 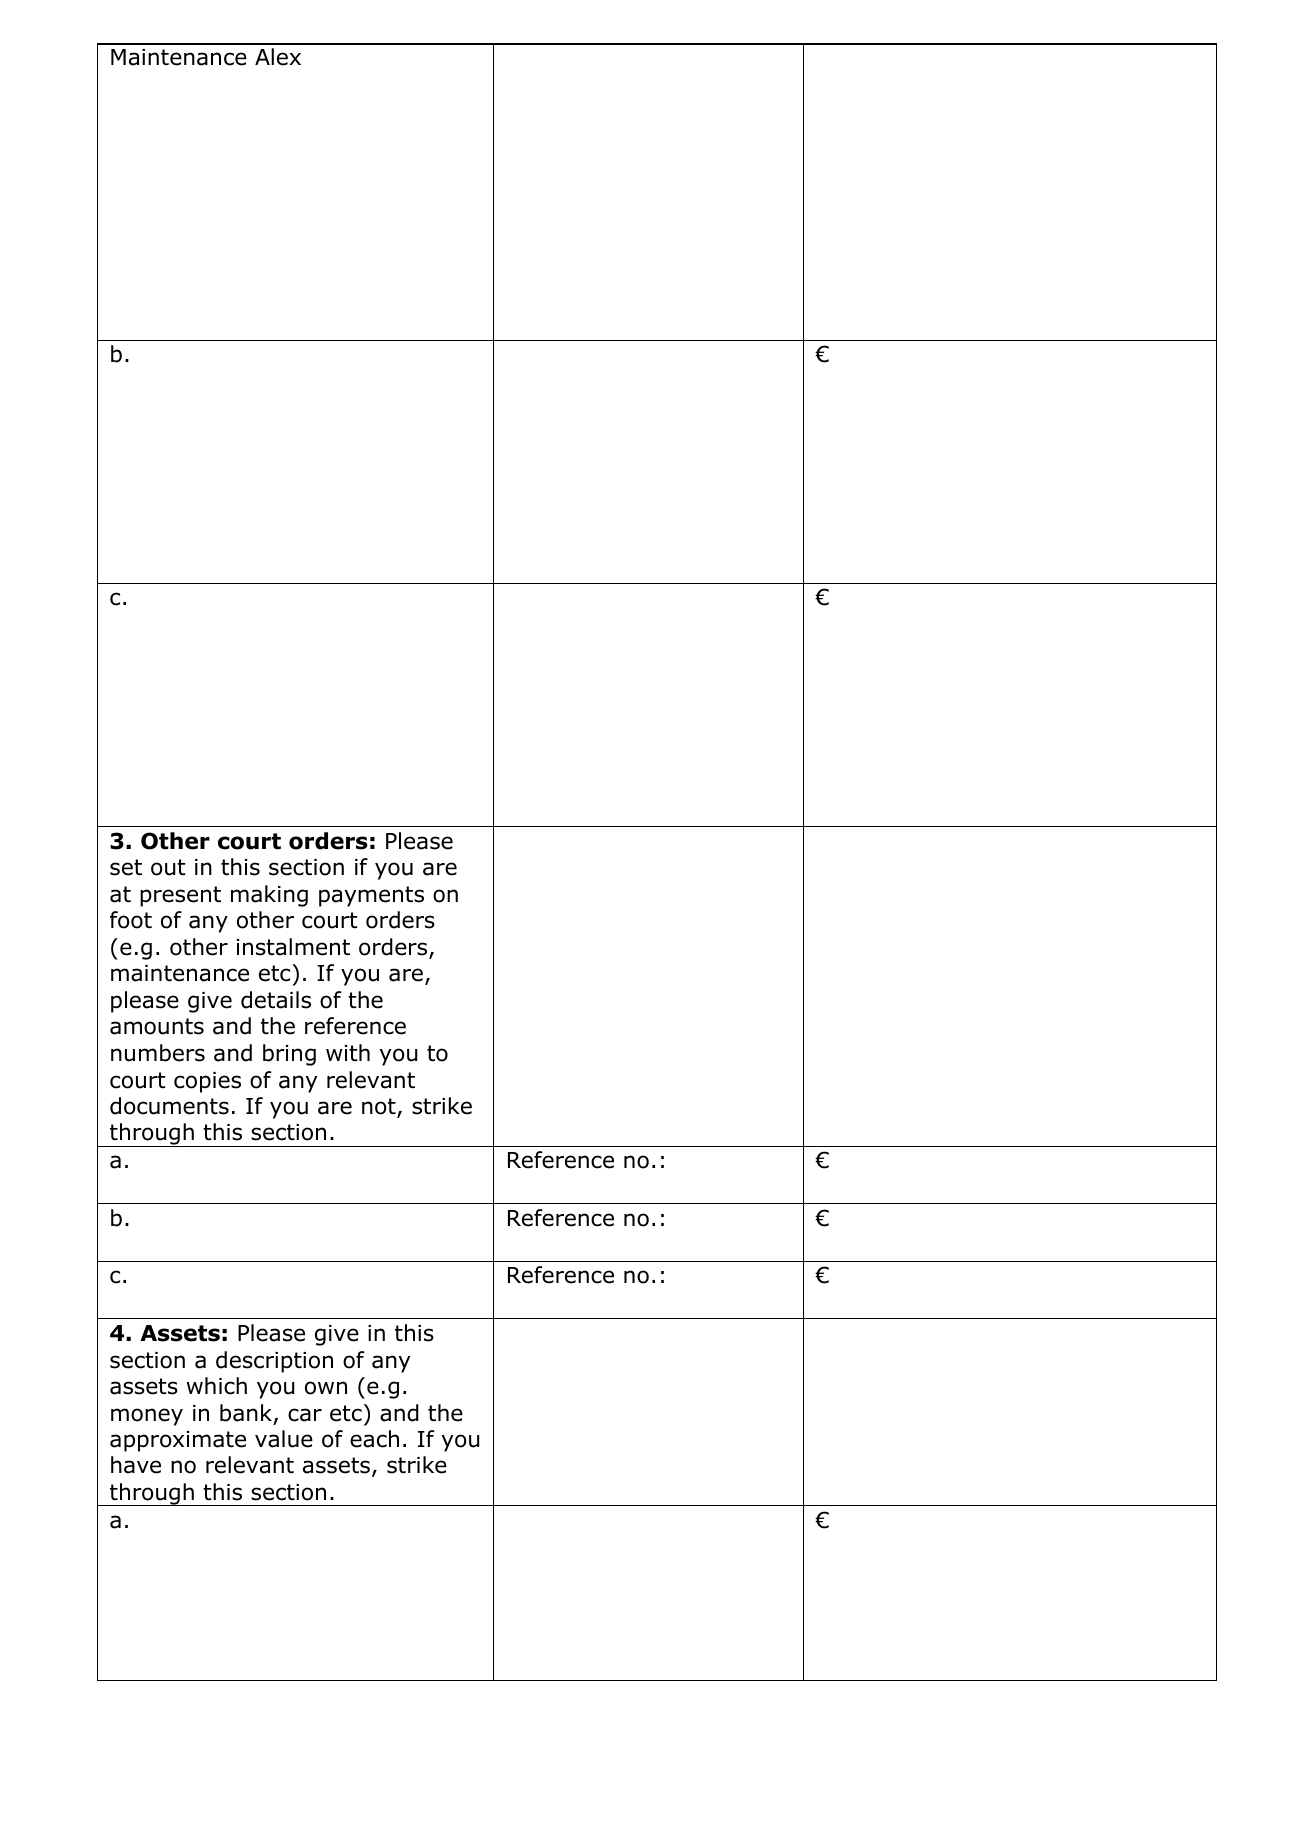 I want to click on Alex, so click(x=278, y=57).
